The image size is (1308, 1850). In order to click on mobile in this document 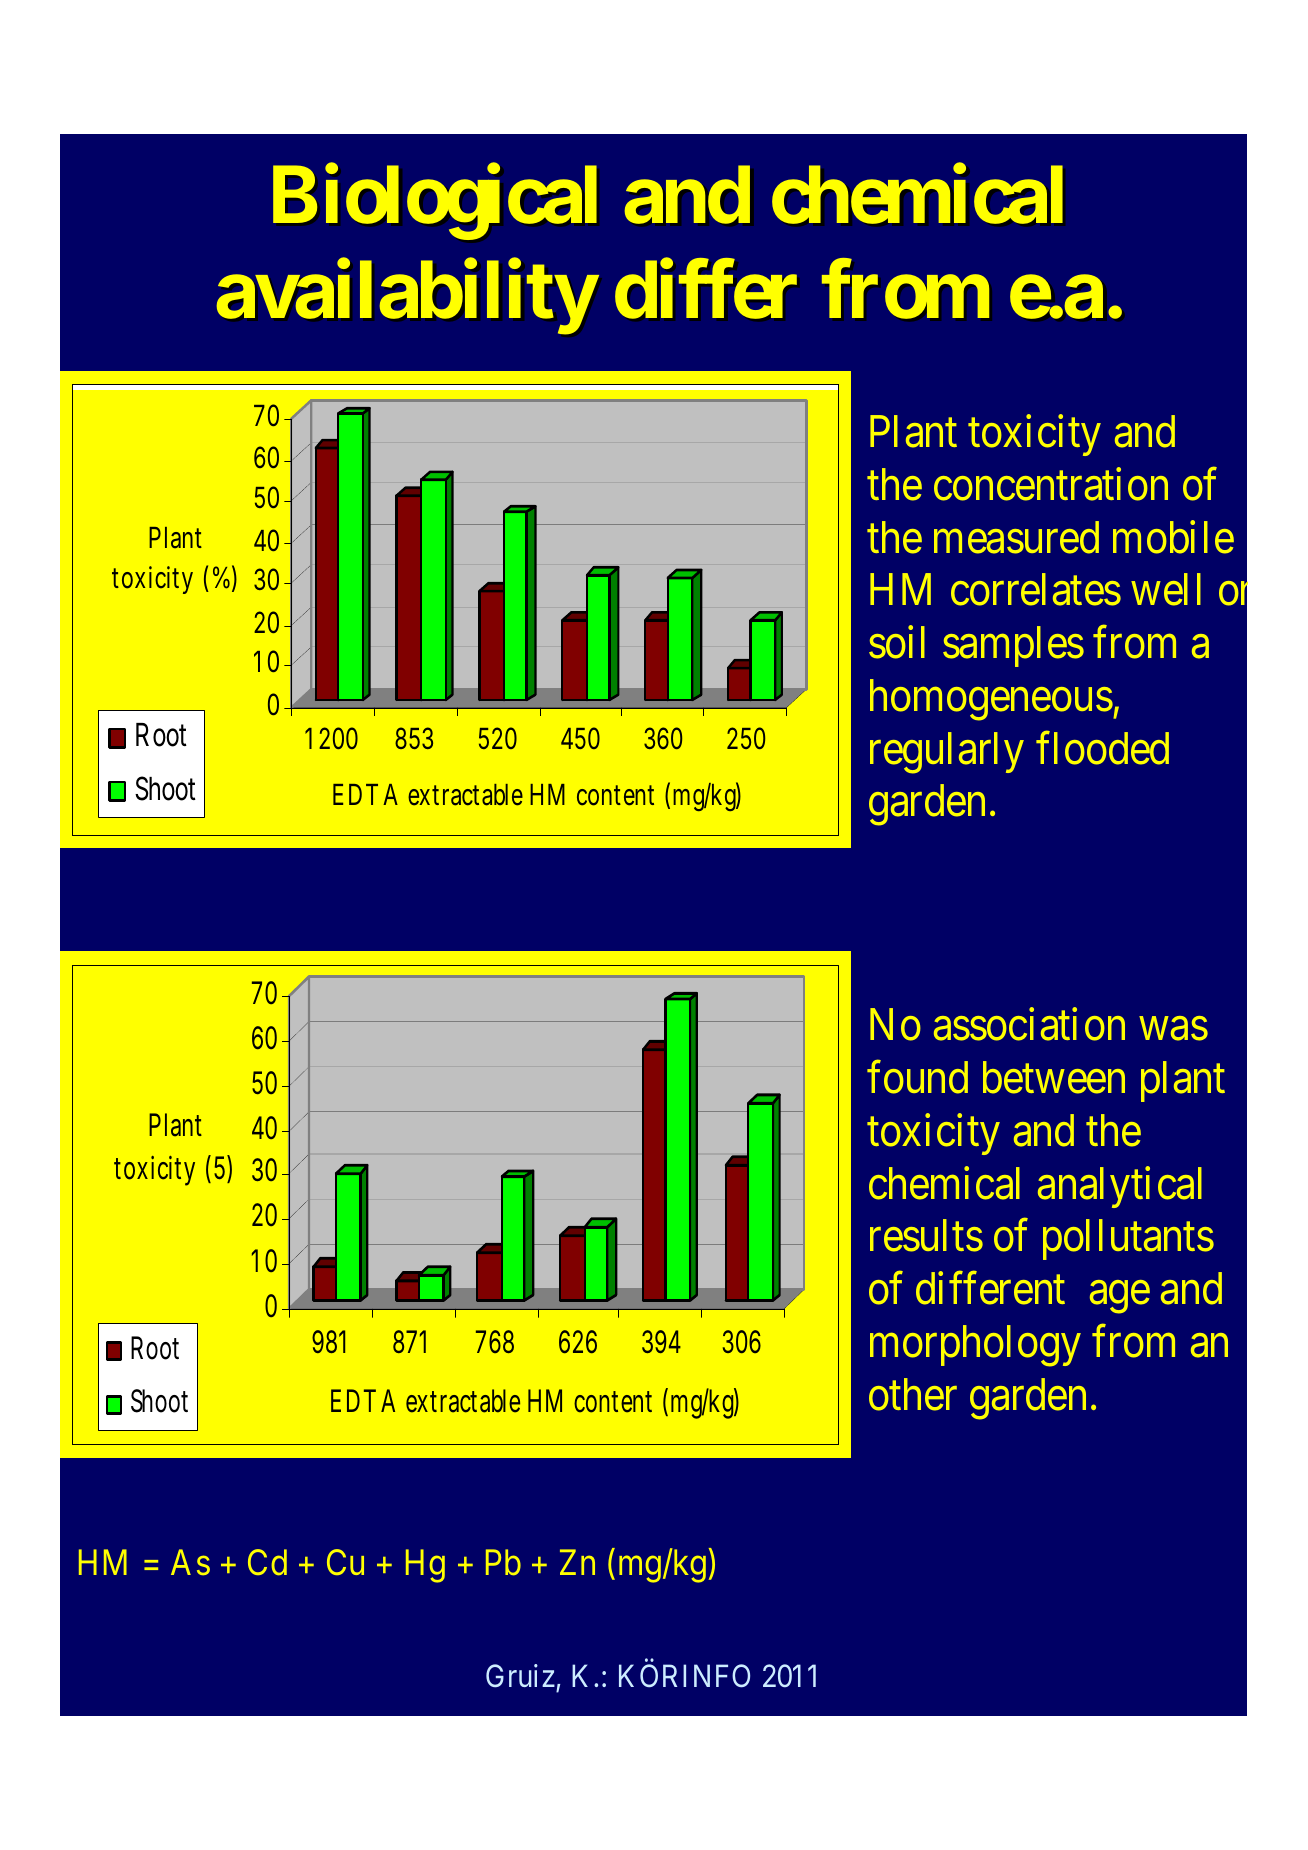, I will do `click(1173, 537)`.
